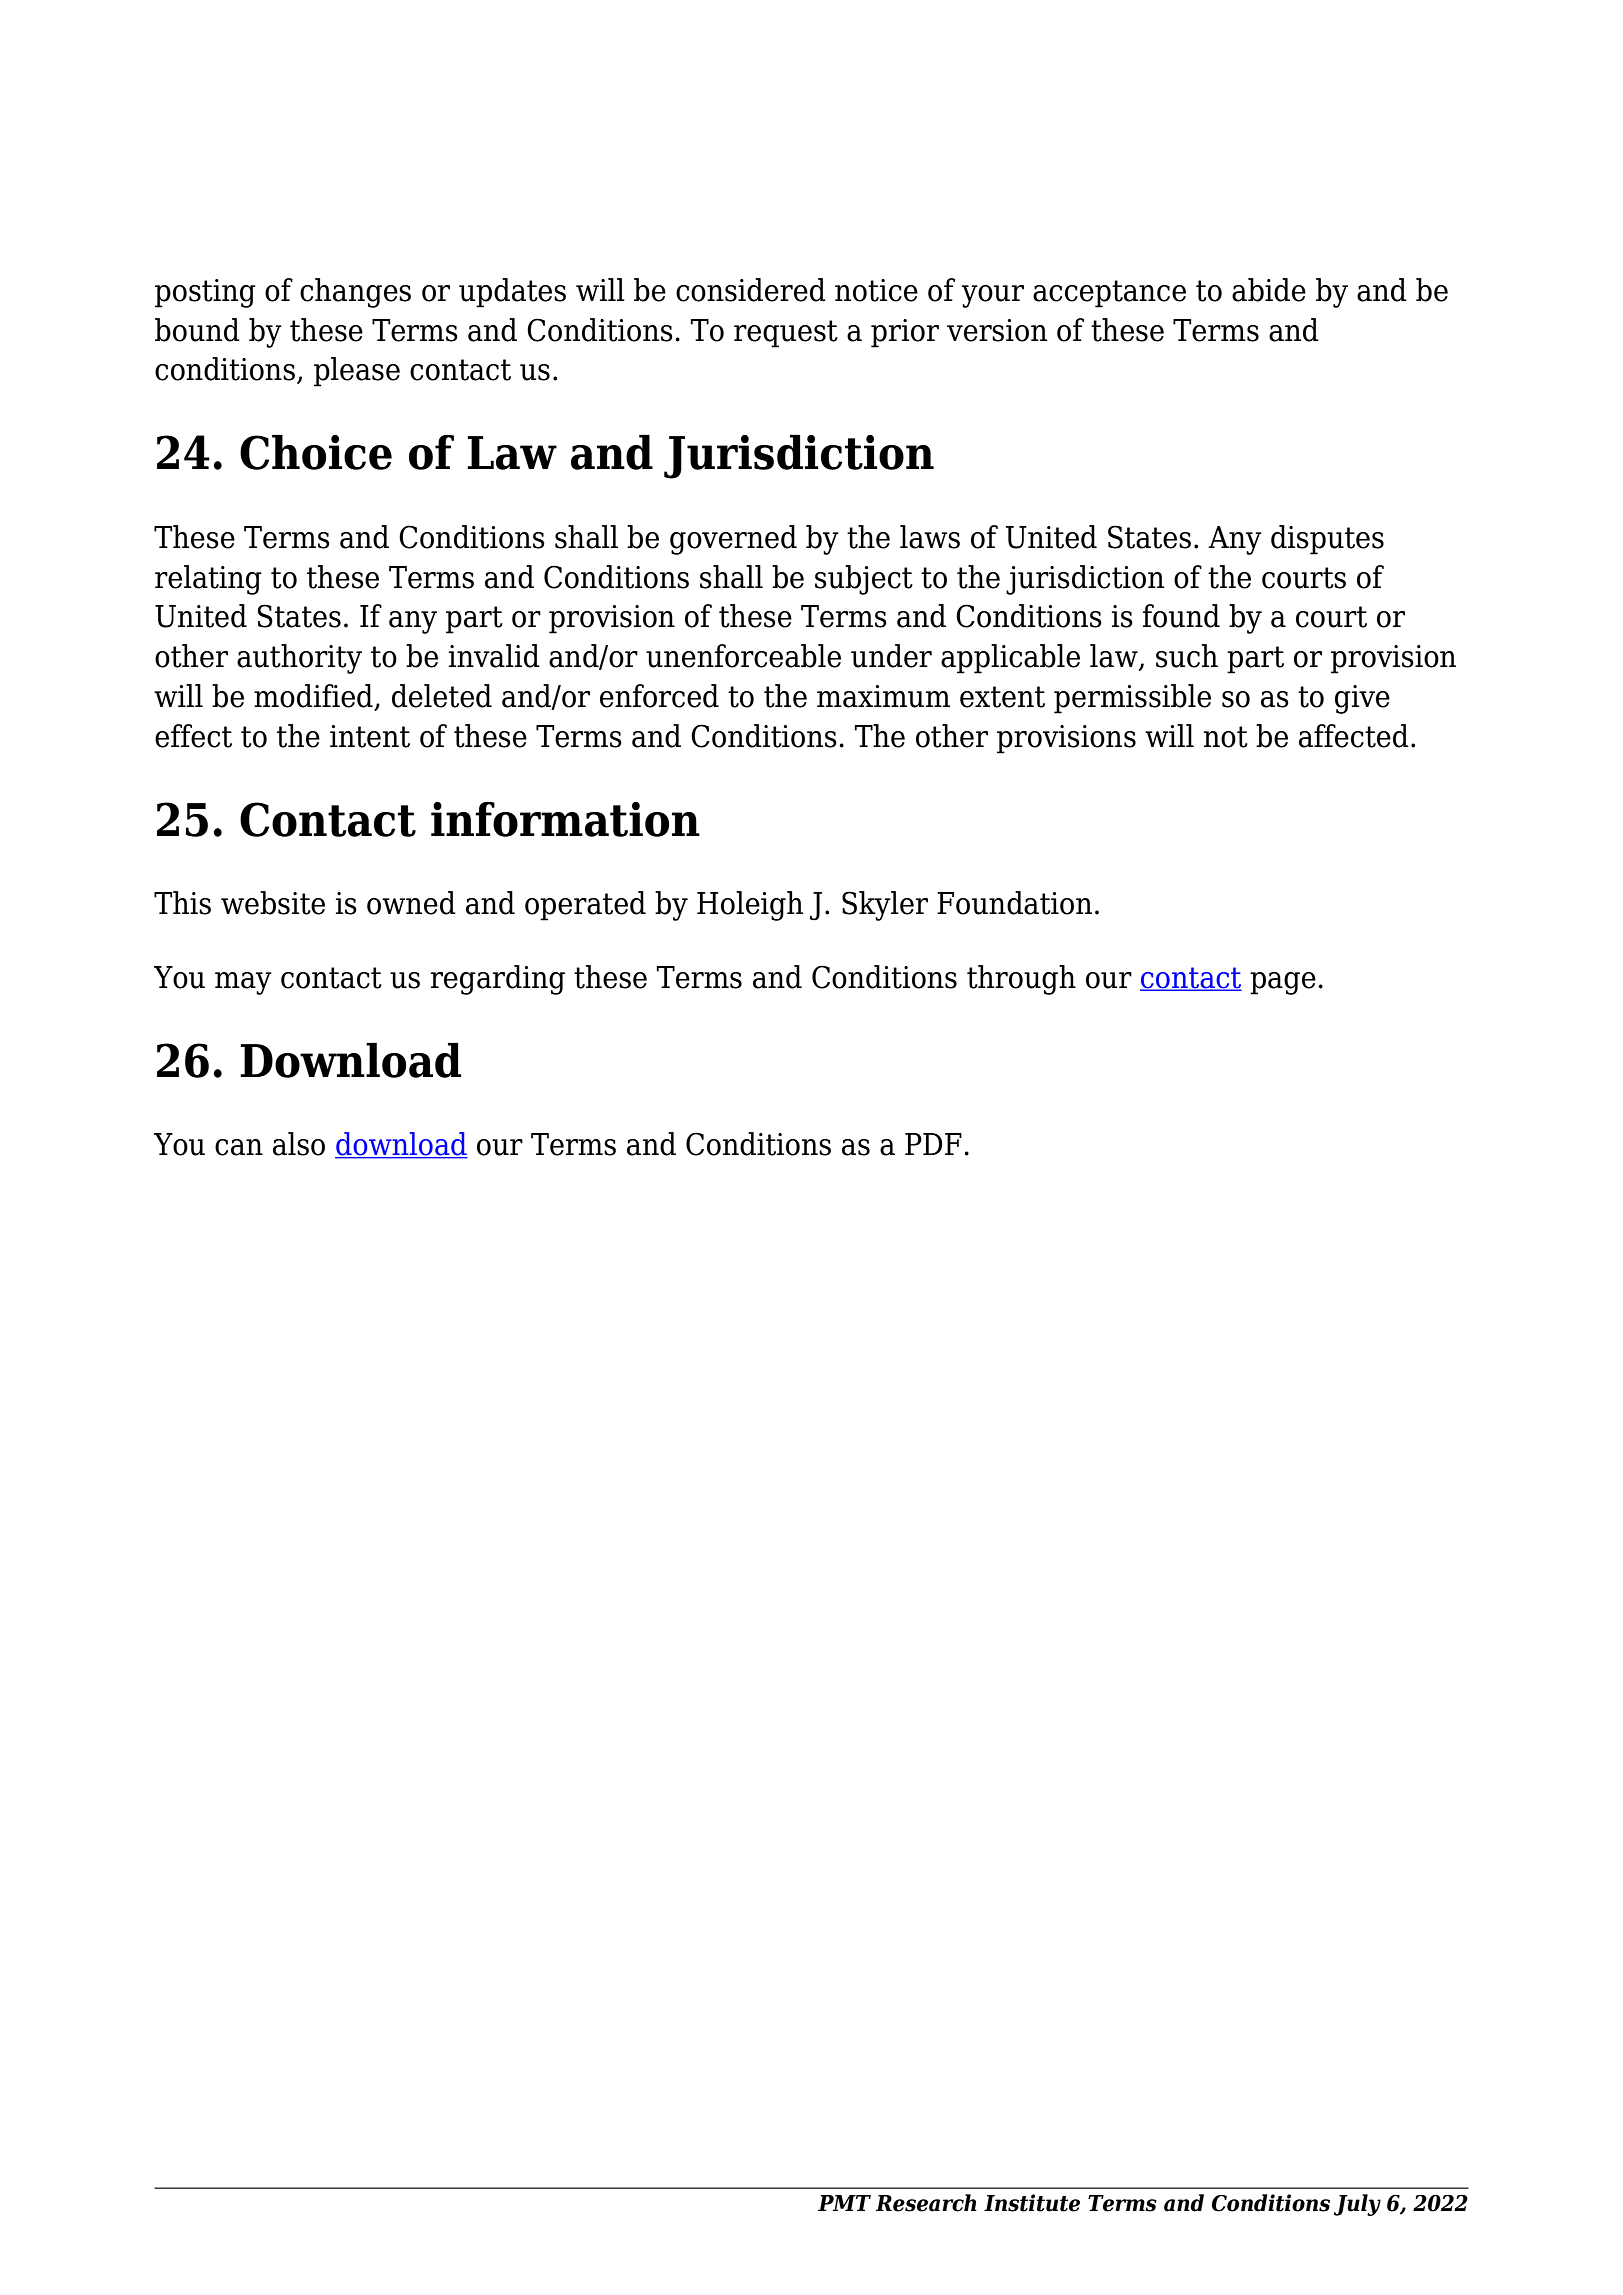 The width and height of the image is (1623, 2295). What do you see at coordinates (1283, 983) in the image?
I see `page` at bounding box center [1283, 983].
